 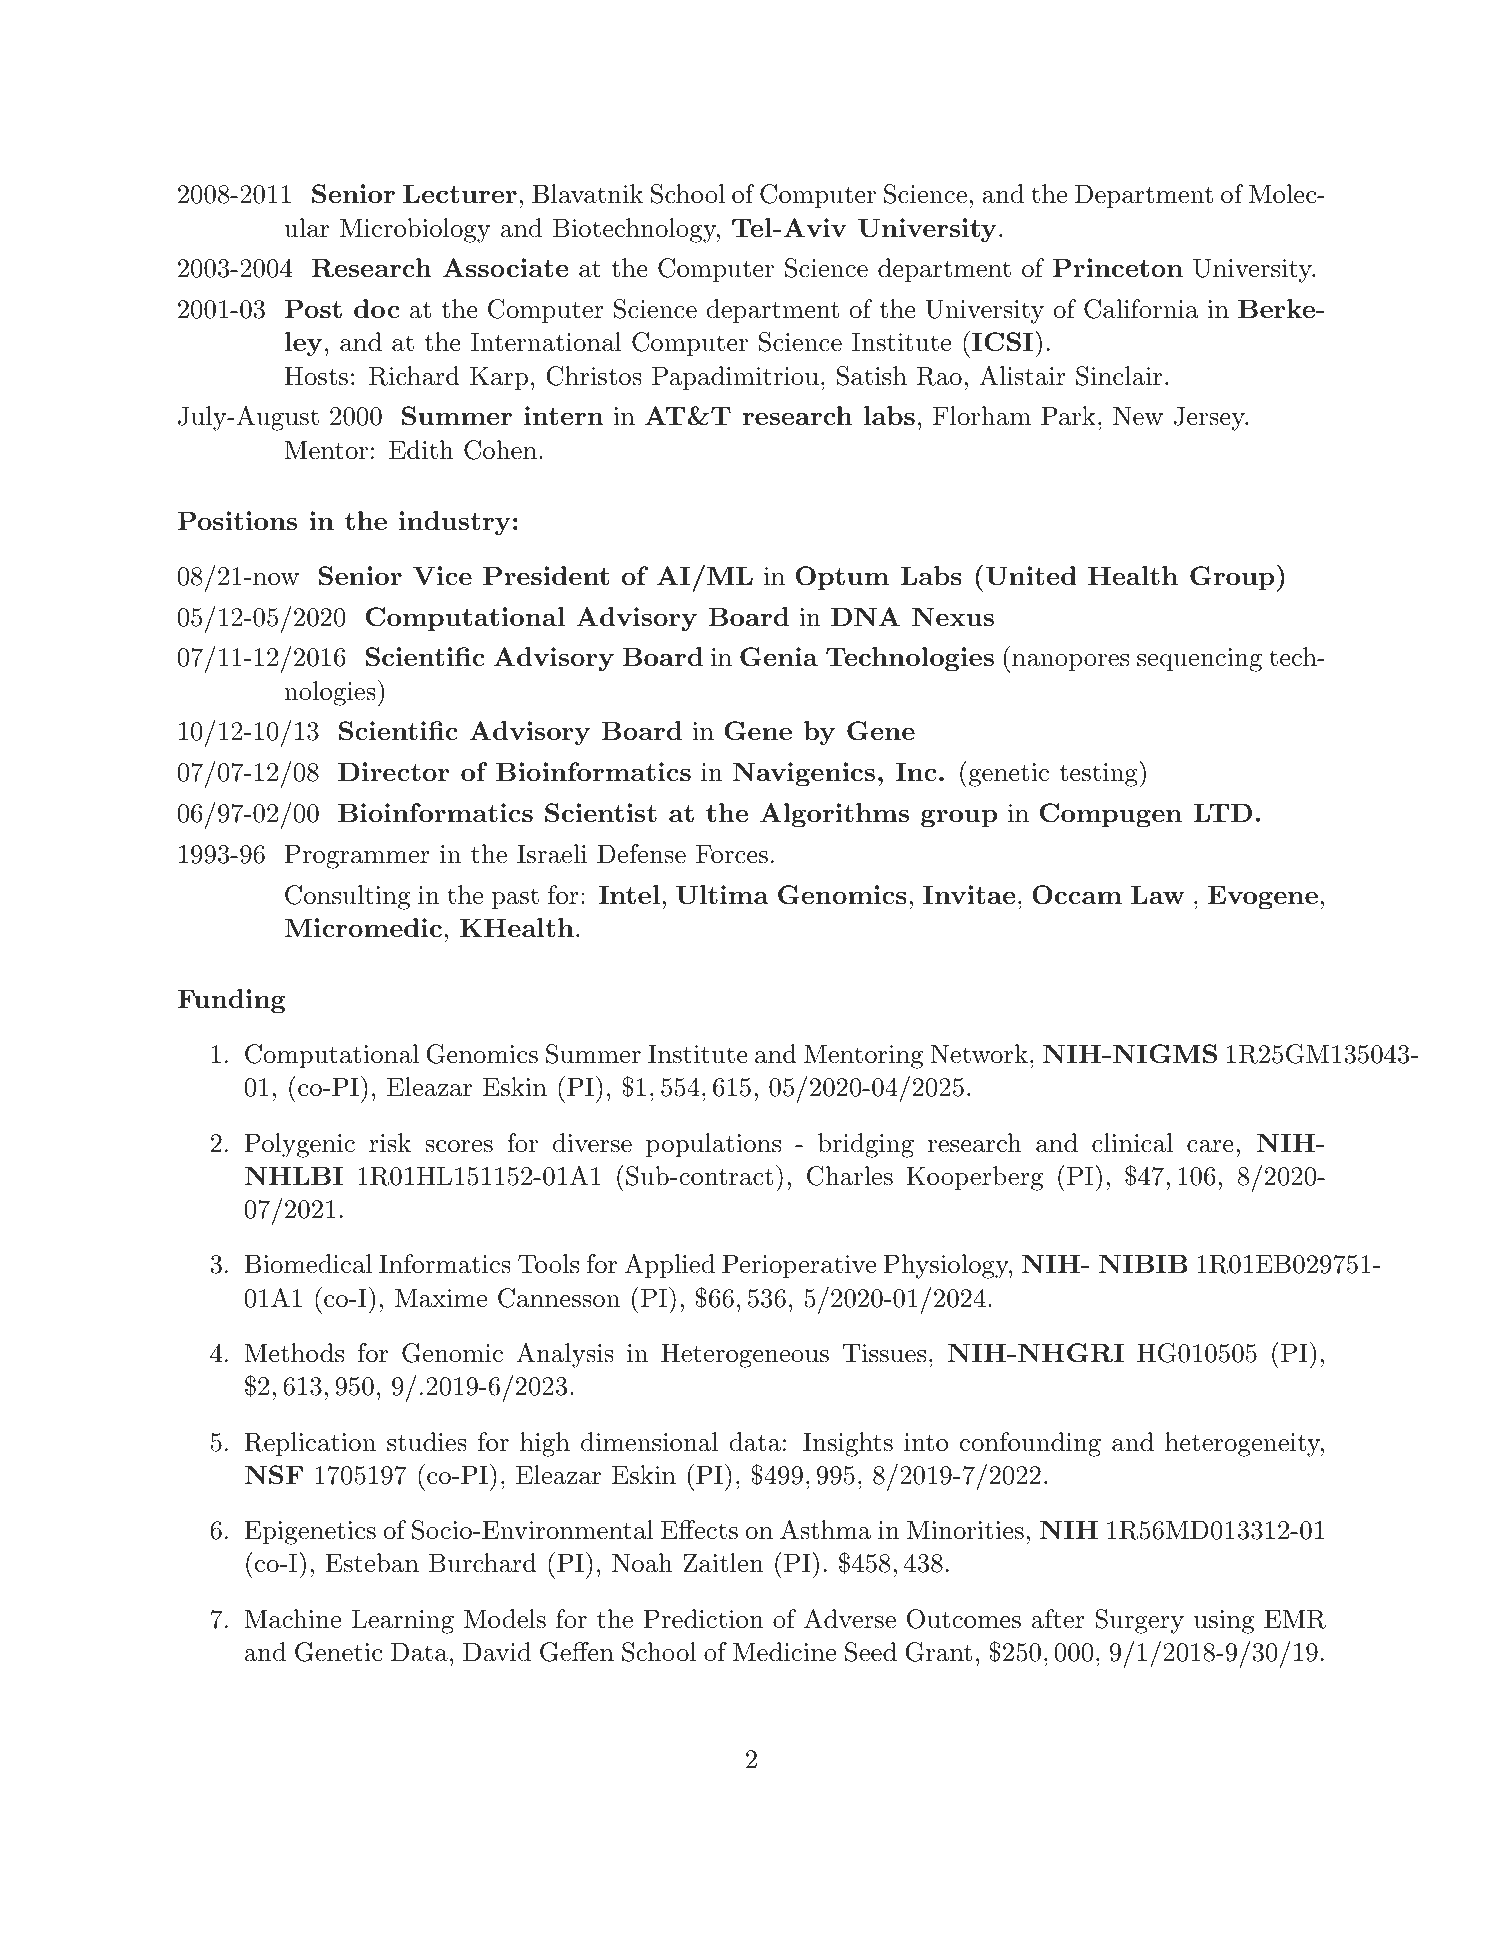 What do you see at coordinates (505, 267) in the image?
I see `Associate` at bounding box center [505, 267].
